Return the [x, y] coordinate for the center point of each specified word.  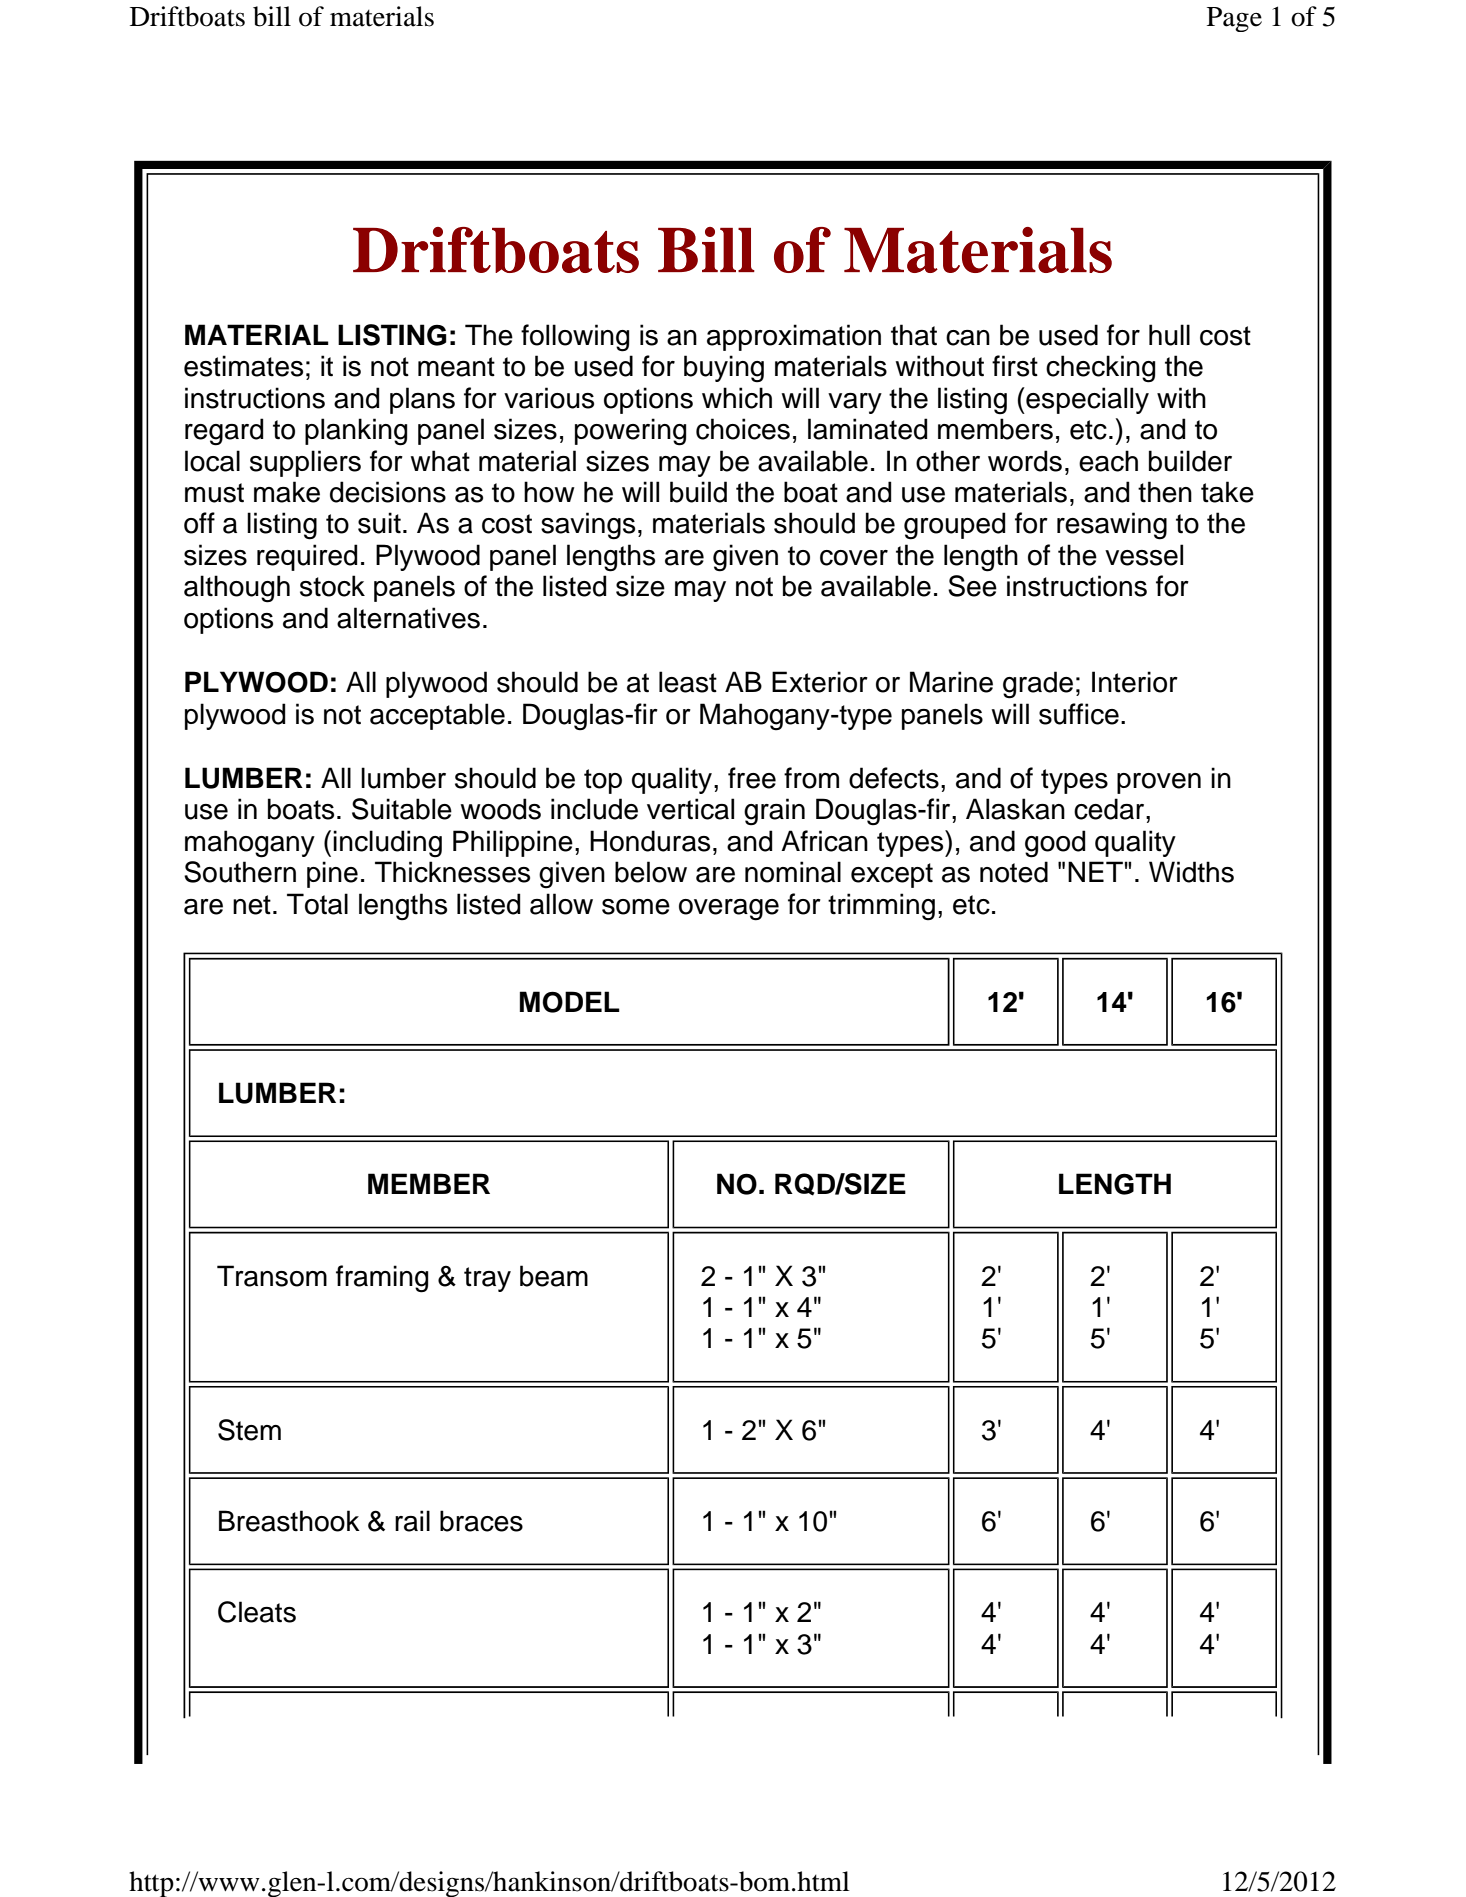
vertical [690, 809]
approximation [794, 337]
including [387, 844]
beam [554, 1276]
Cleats [257, 1612]
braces [481, 1521]
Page [1234, 19]
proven [1159, 783]
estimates [243, 366]
